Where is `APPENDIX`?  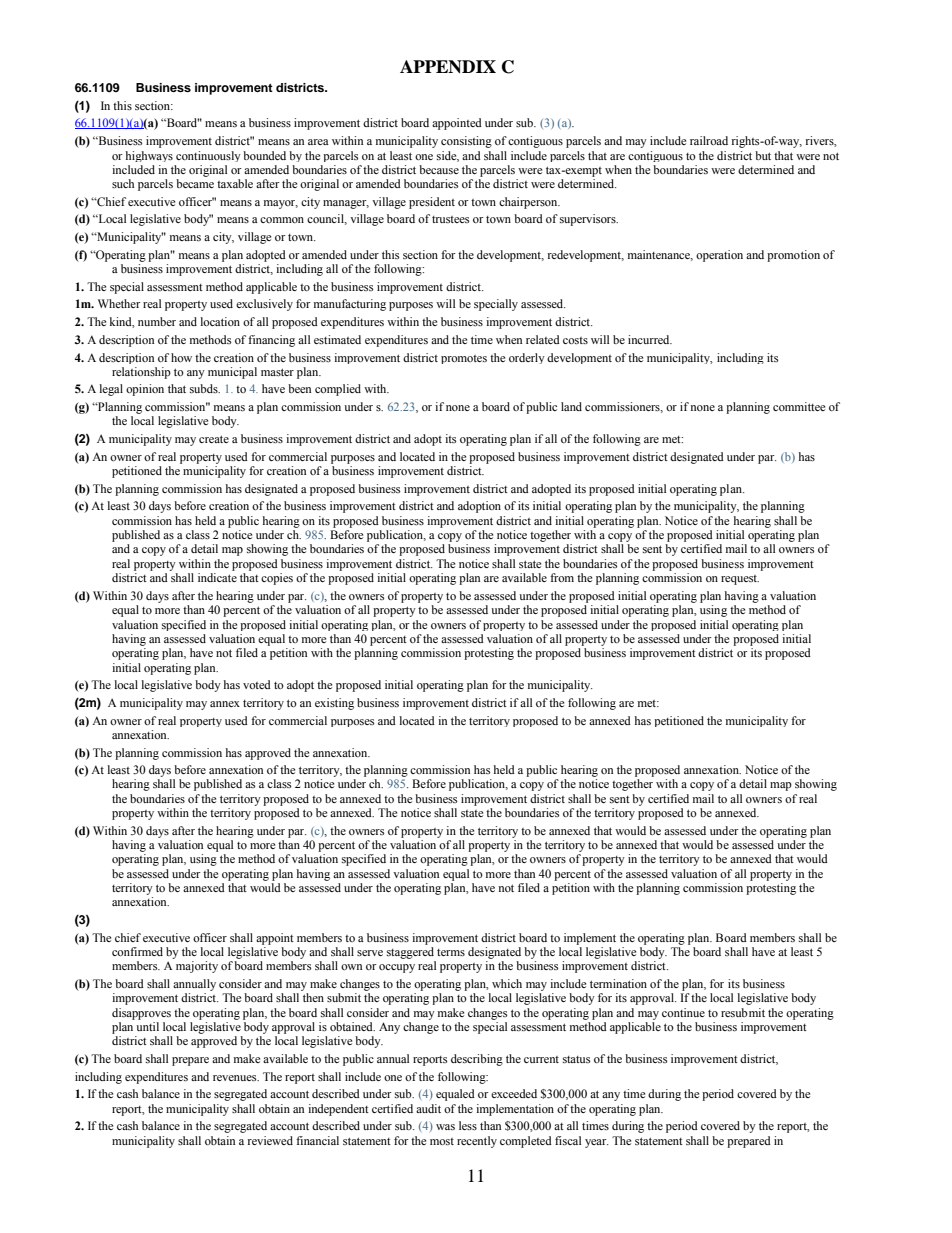
APPENDIX is located at coordinates (448, 67).
